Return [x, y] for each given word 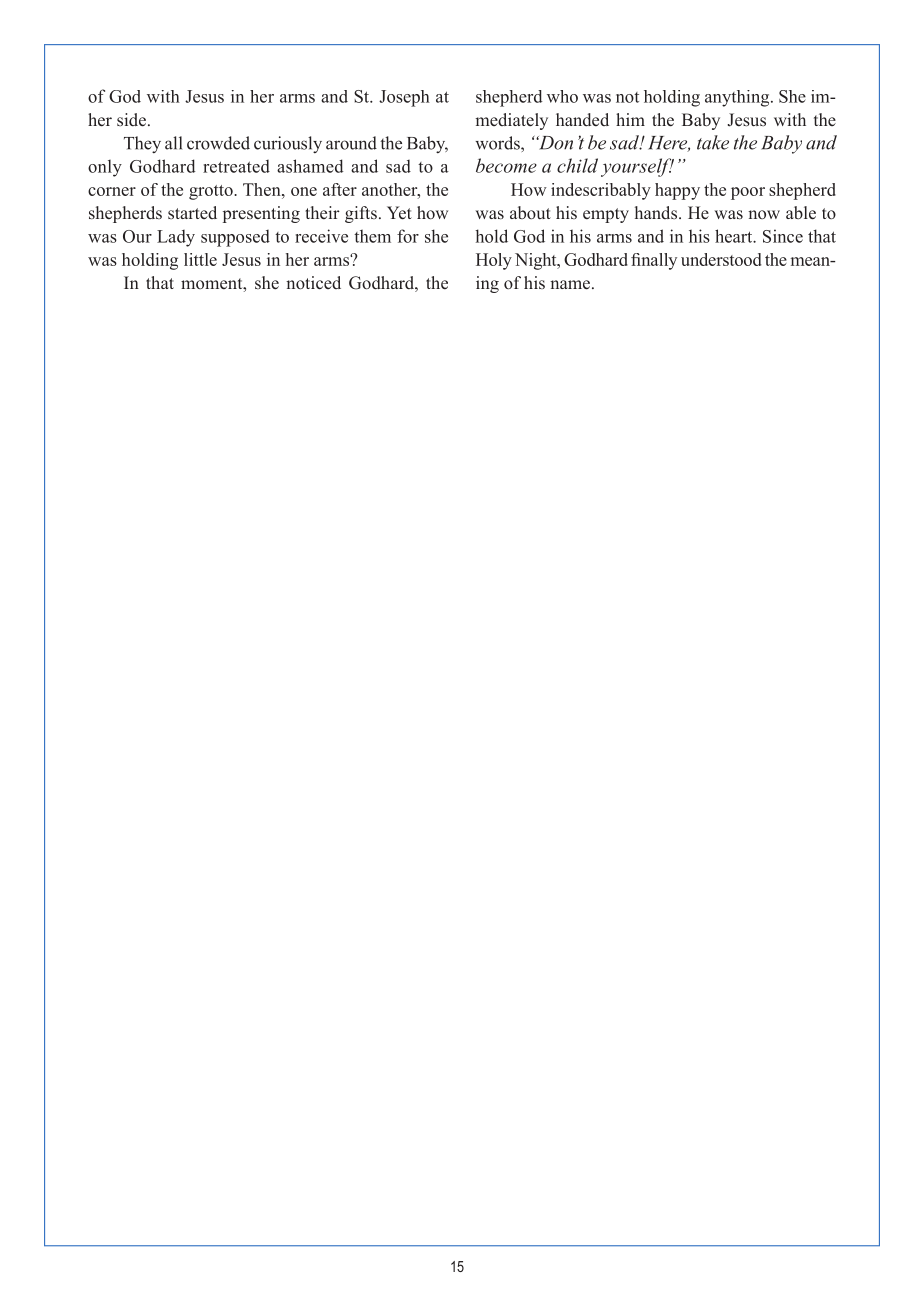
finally [654, 261]
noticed [313, 282]
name [571, 285]
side [131, 120]
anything [738, 98]
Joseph [404, 98]
